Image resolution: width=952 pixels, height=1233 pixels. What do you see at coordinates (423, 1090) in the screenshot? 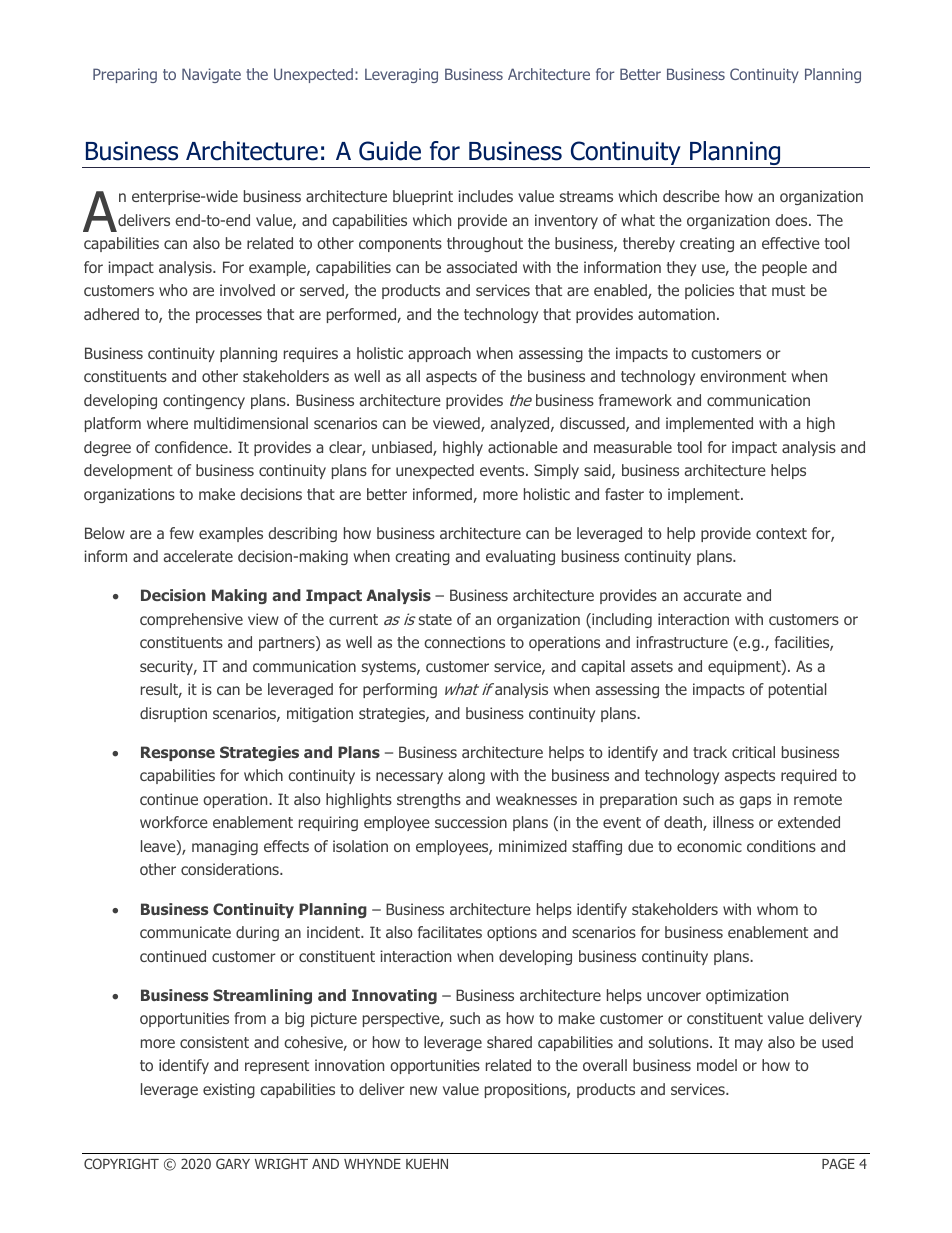
I see `new` at bounding box center [423, 1090].
